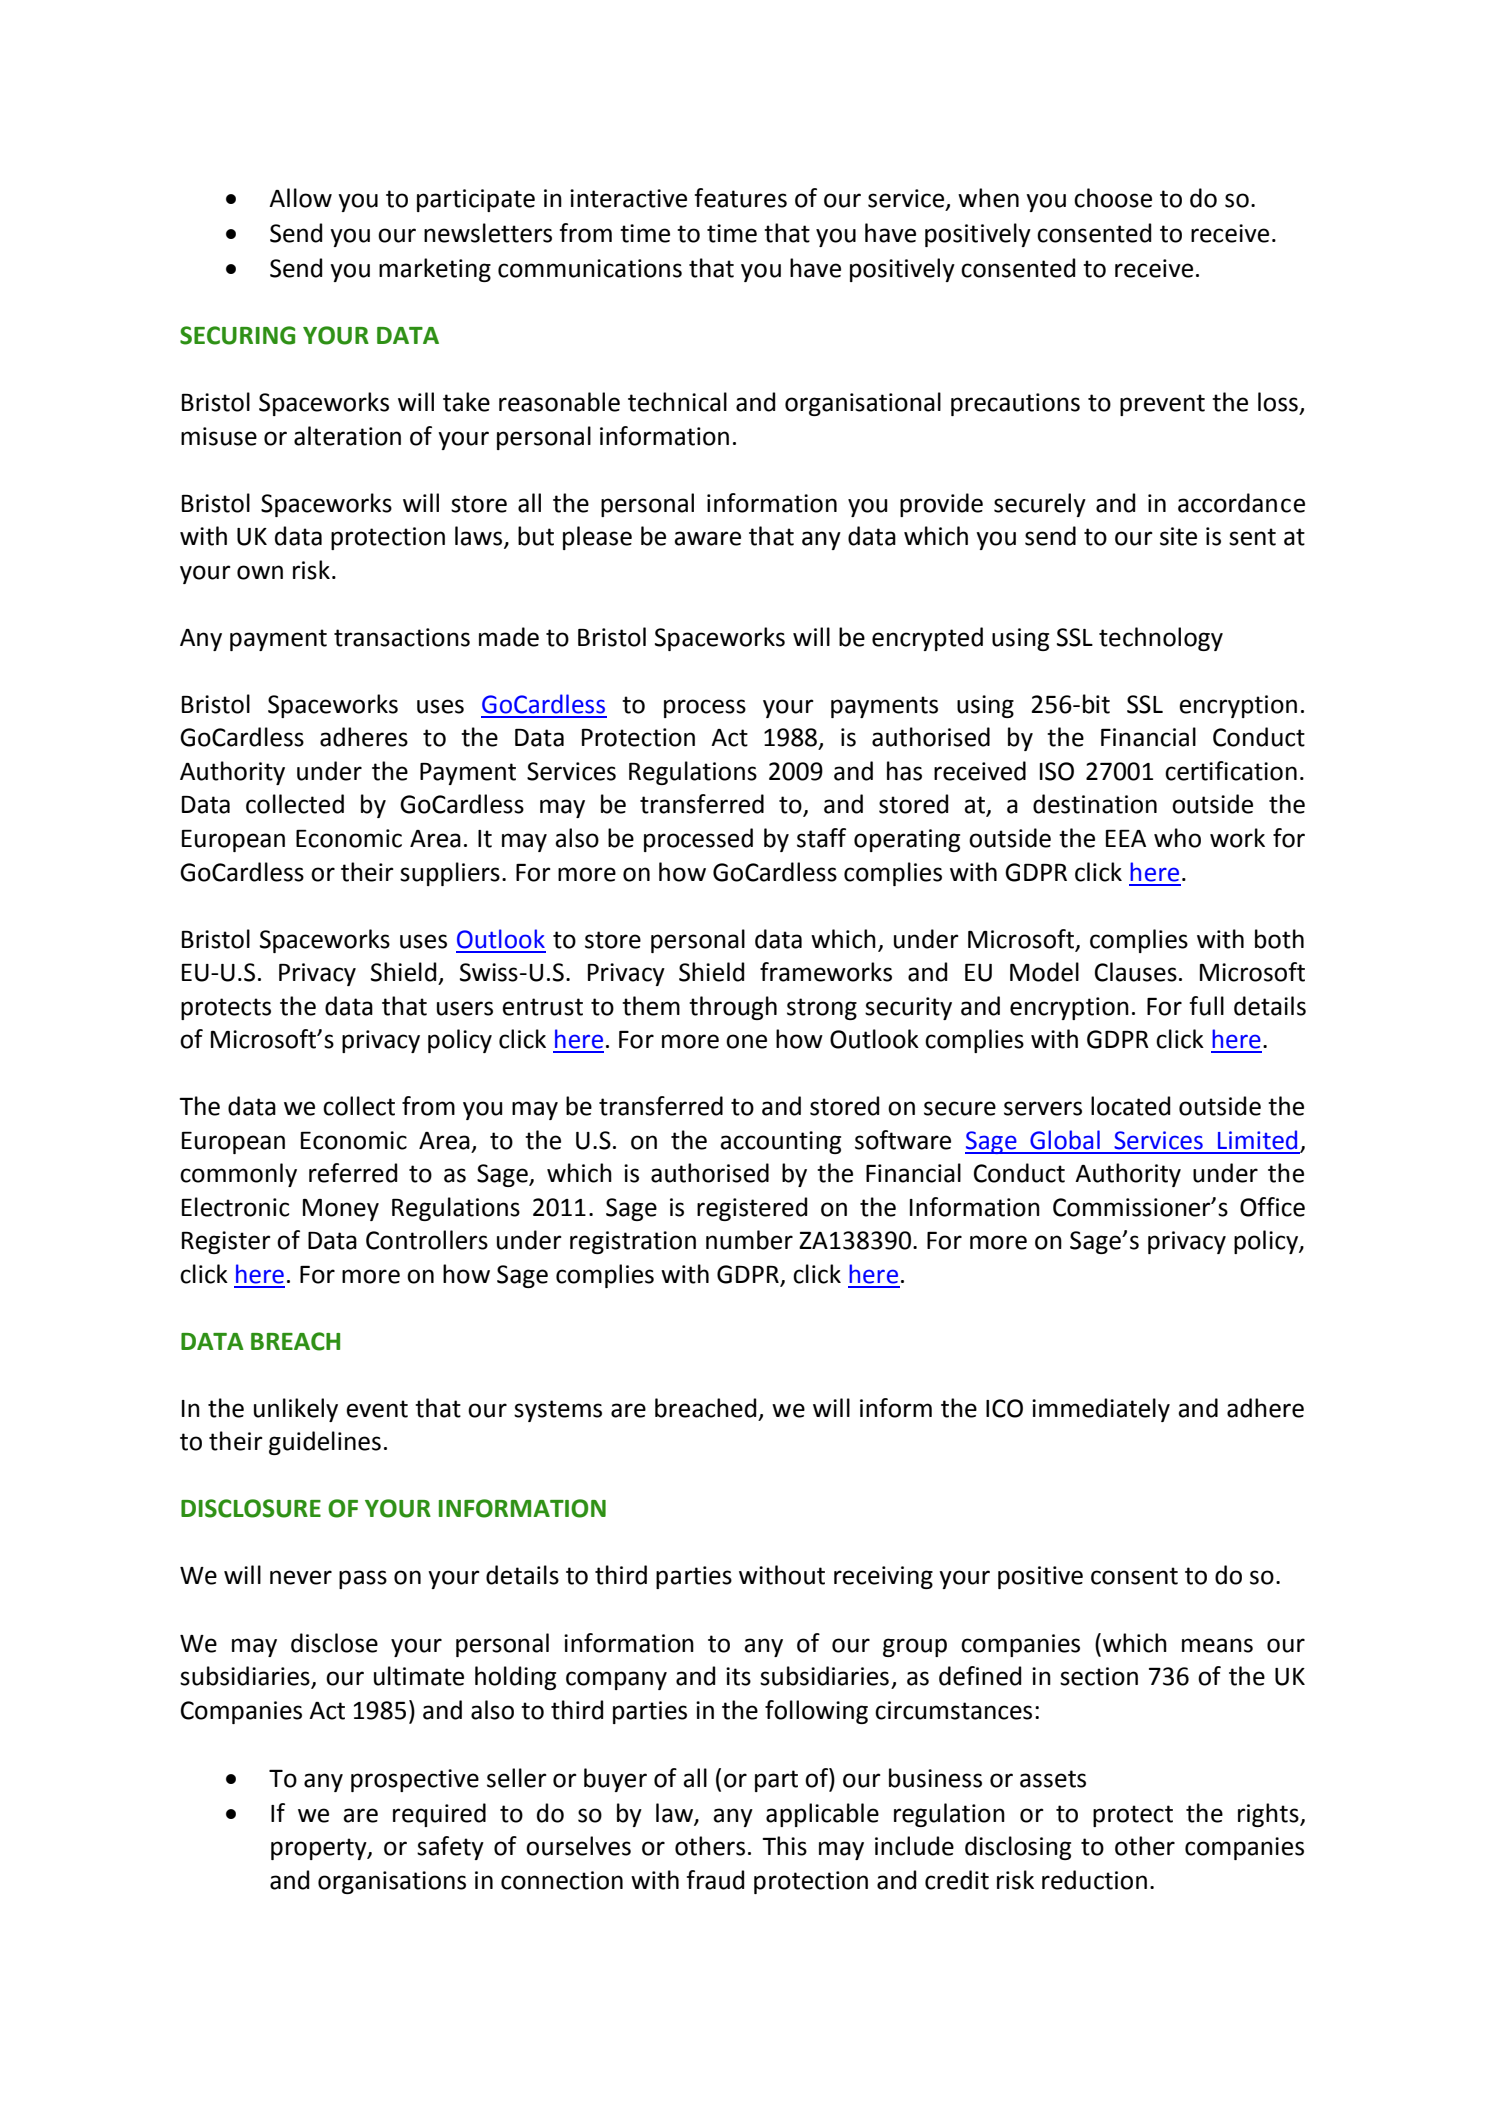 This screenshot has height=2101, width=1486. Describe the element at coordinates (1094, 1880) in the screenshot. I see `reduction` at that location.
